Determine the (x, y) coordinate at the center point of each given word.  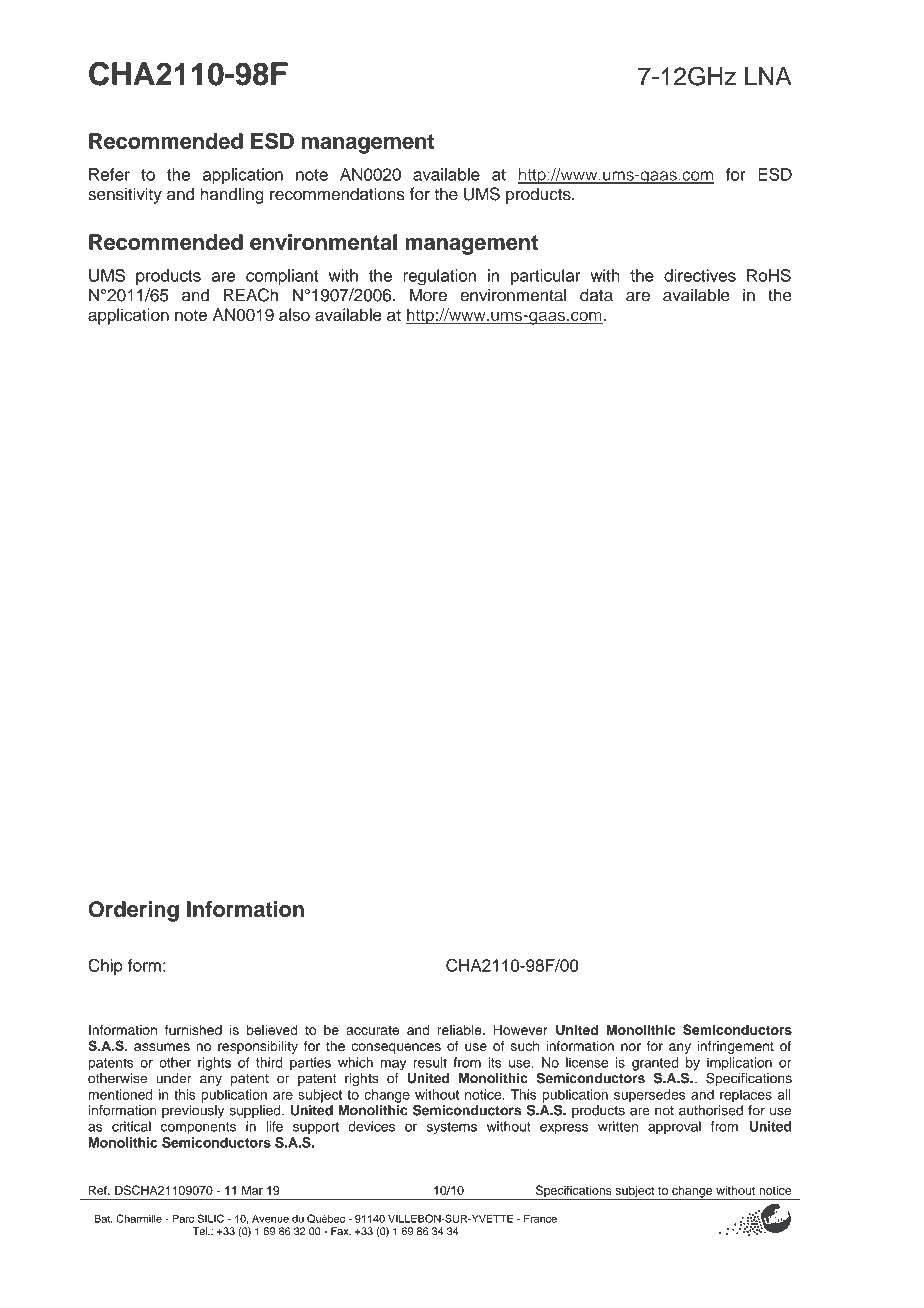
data (596, 295)
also (294, 314)
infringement (735, 1047)
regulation (439, 277)
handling (232, 195)
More (428, 295)
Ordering (134, 911)
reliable (461, 1029)
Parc (183, 1218)
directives (700, 275)
